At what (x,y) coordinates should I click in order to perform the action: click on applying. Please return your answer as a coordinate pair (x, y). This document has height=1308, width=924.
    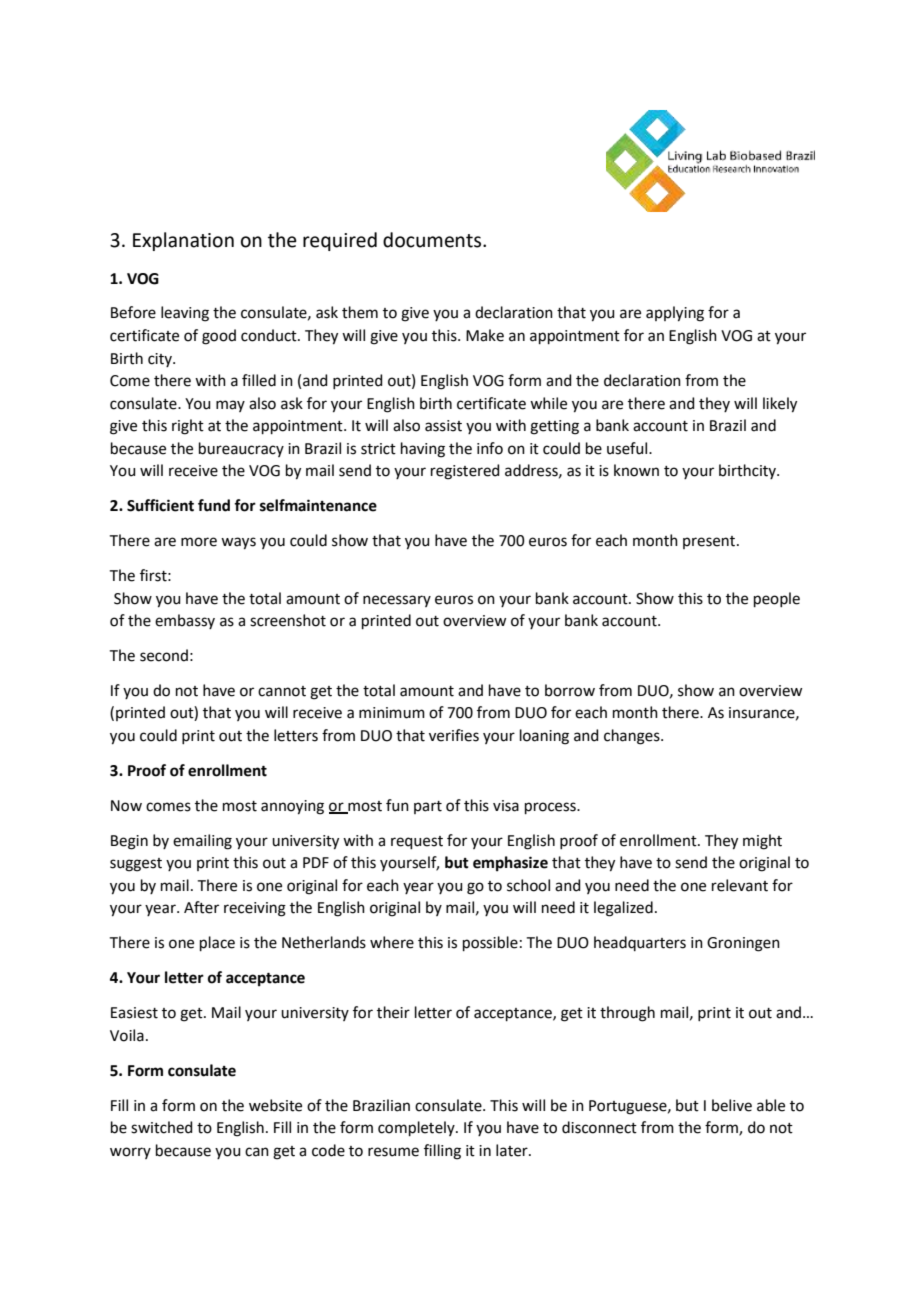
    Looking at the image, I should click on (675, 314).
